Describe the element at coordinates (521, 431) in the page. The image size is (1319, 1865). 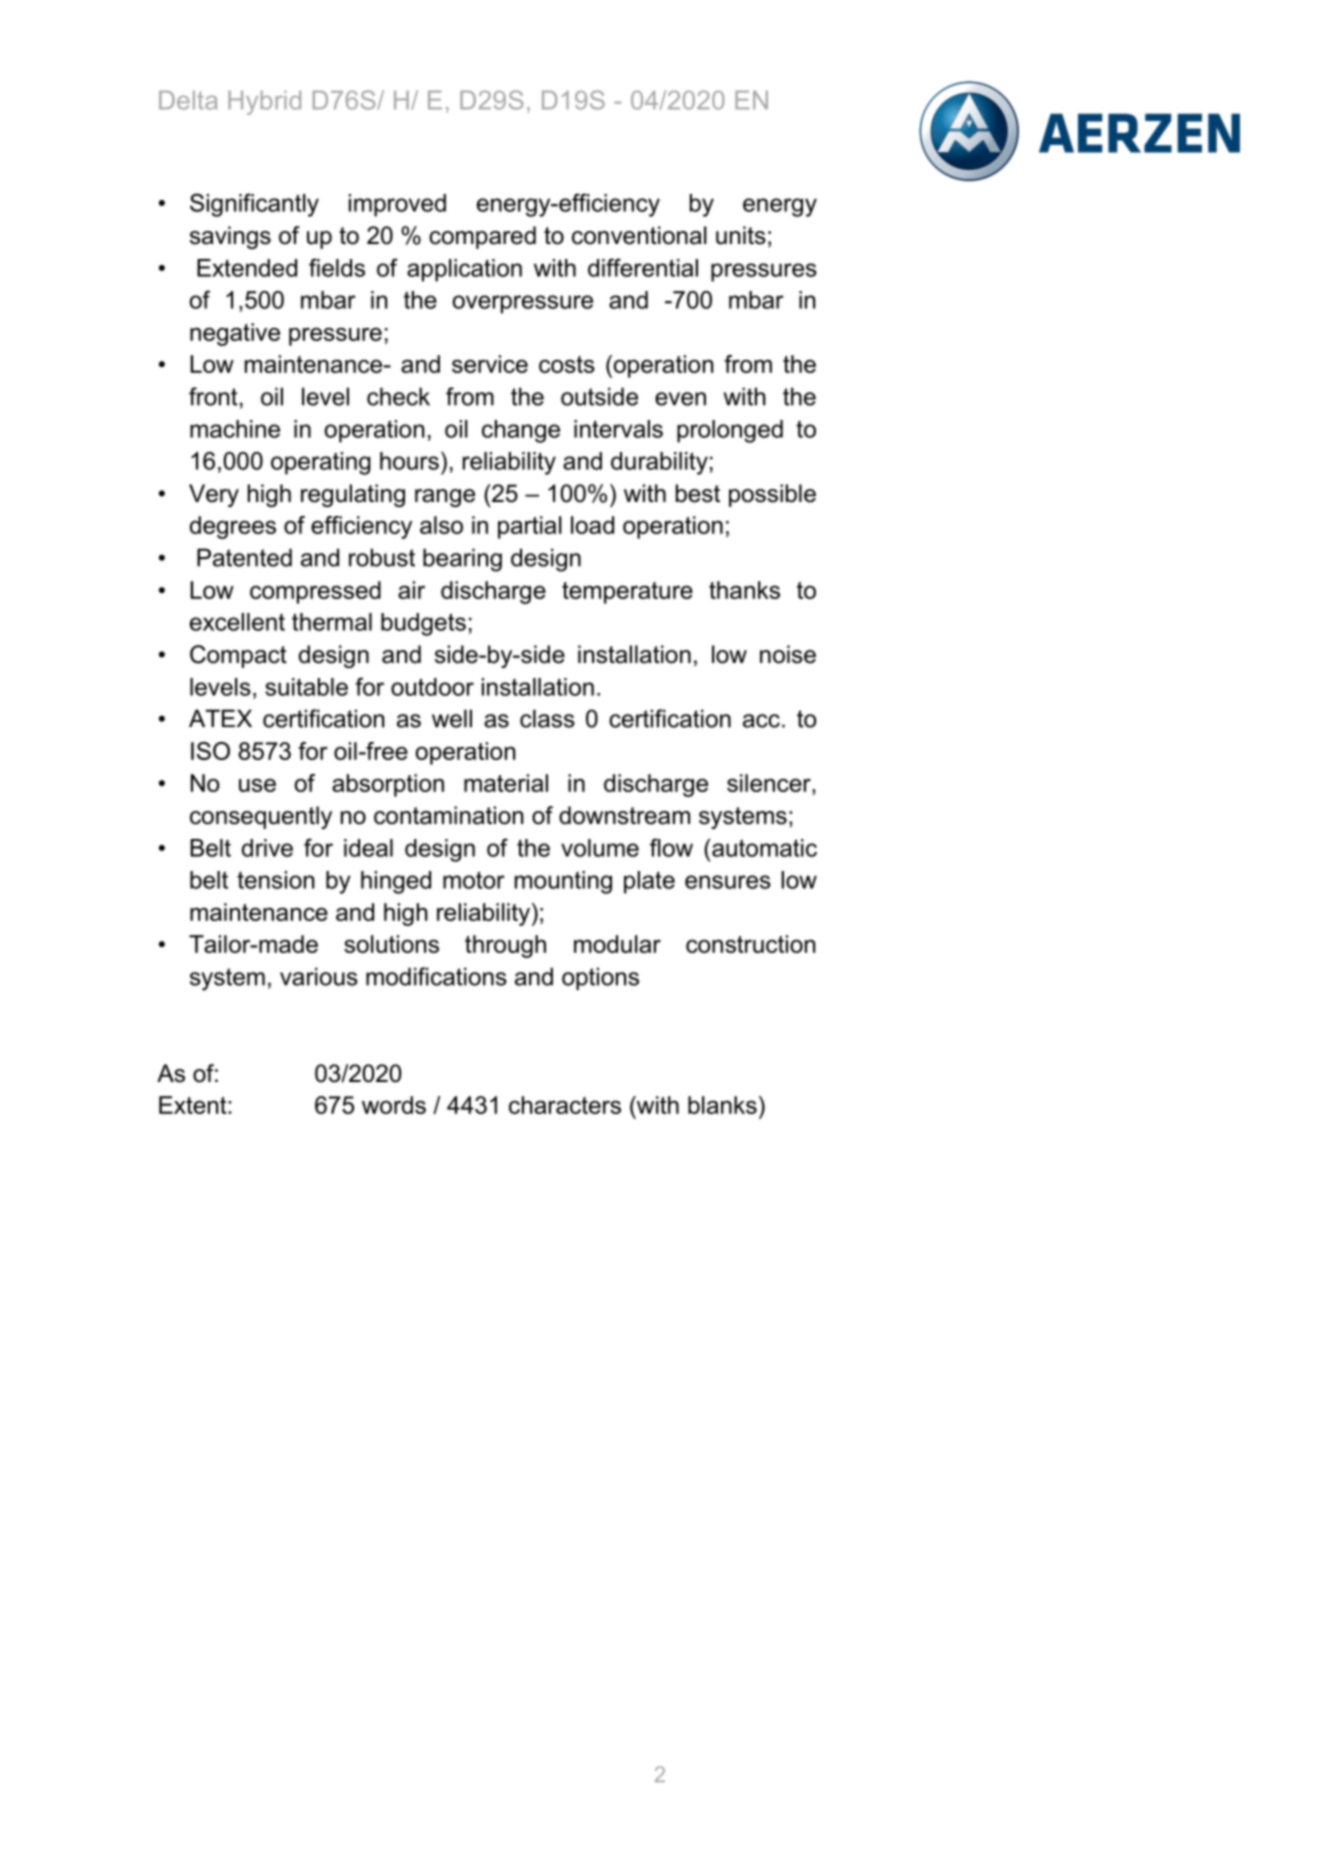
I see `change` at that location.
